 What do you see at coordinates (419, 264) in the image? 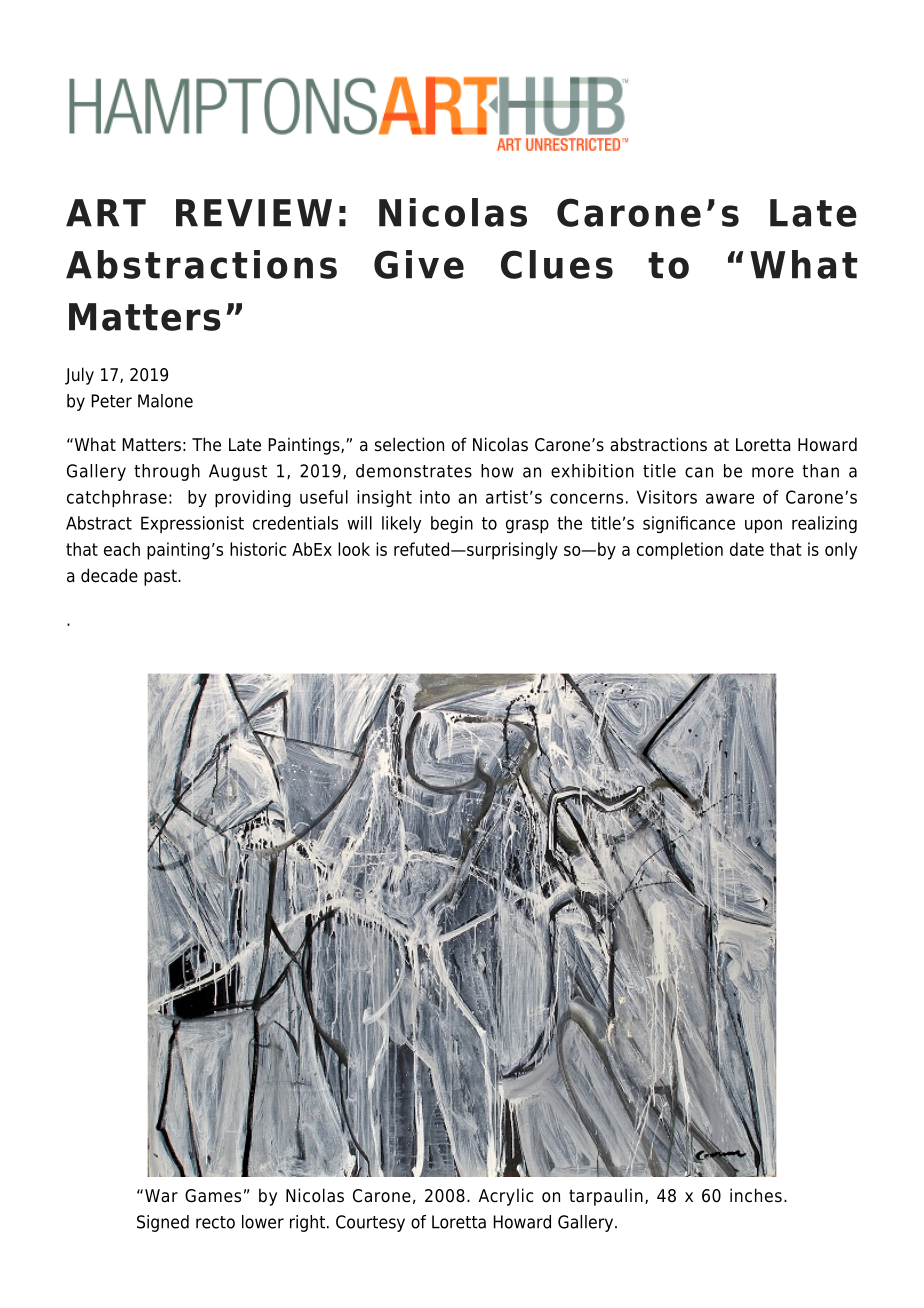
I see `Give` at bounding box center [419, 264].
